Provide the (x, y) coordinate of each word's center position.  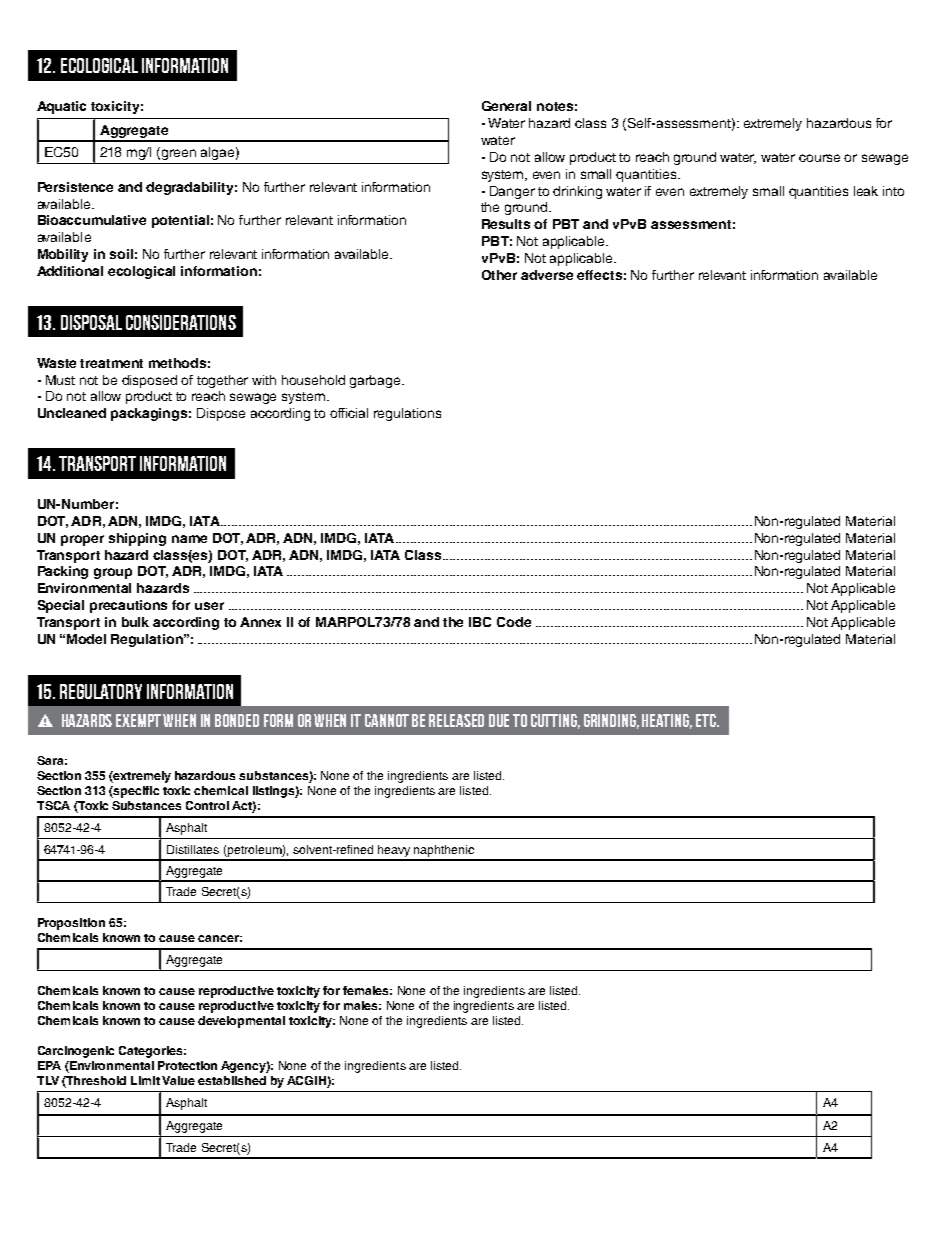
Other (499, 275)
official (349, 413)
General (506, 106)
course (819, 158)
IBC (480, 622)
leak (866, 191)
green (179, 154)
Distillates (193, 849)
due (499, 720)
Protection (187, 1065)
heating (667, 721)
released (456, 720)
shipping (137, 539)
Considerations (181, 322)
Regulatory (101, 691)
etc (707, 720)
